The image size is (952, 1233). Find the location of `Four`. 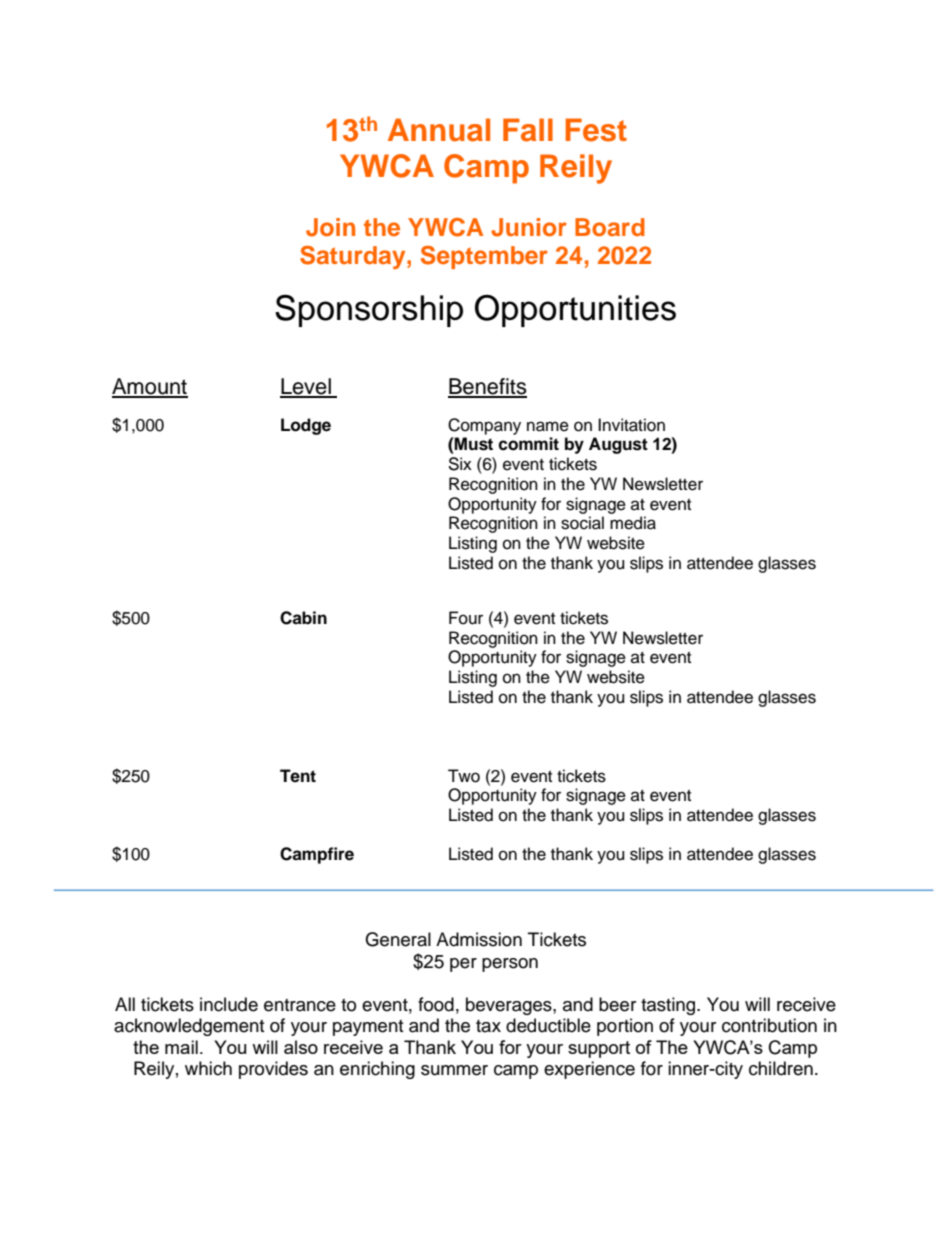

Four is located at coordinates (466, 618).
